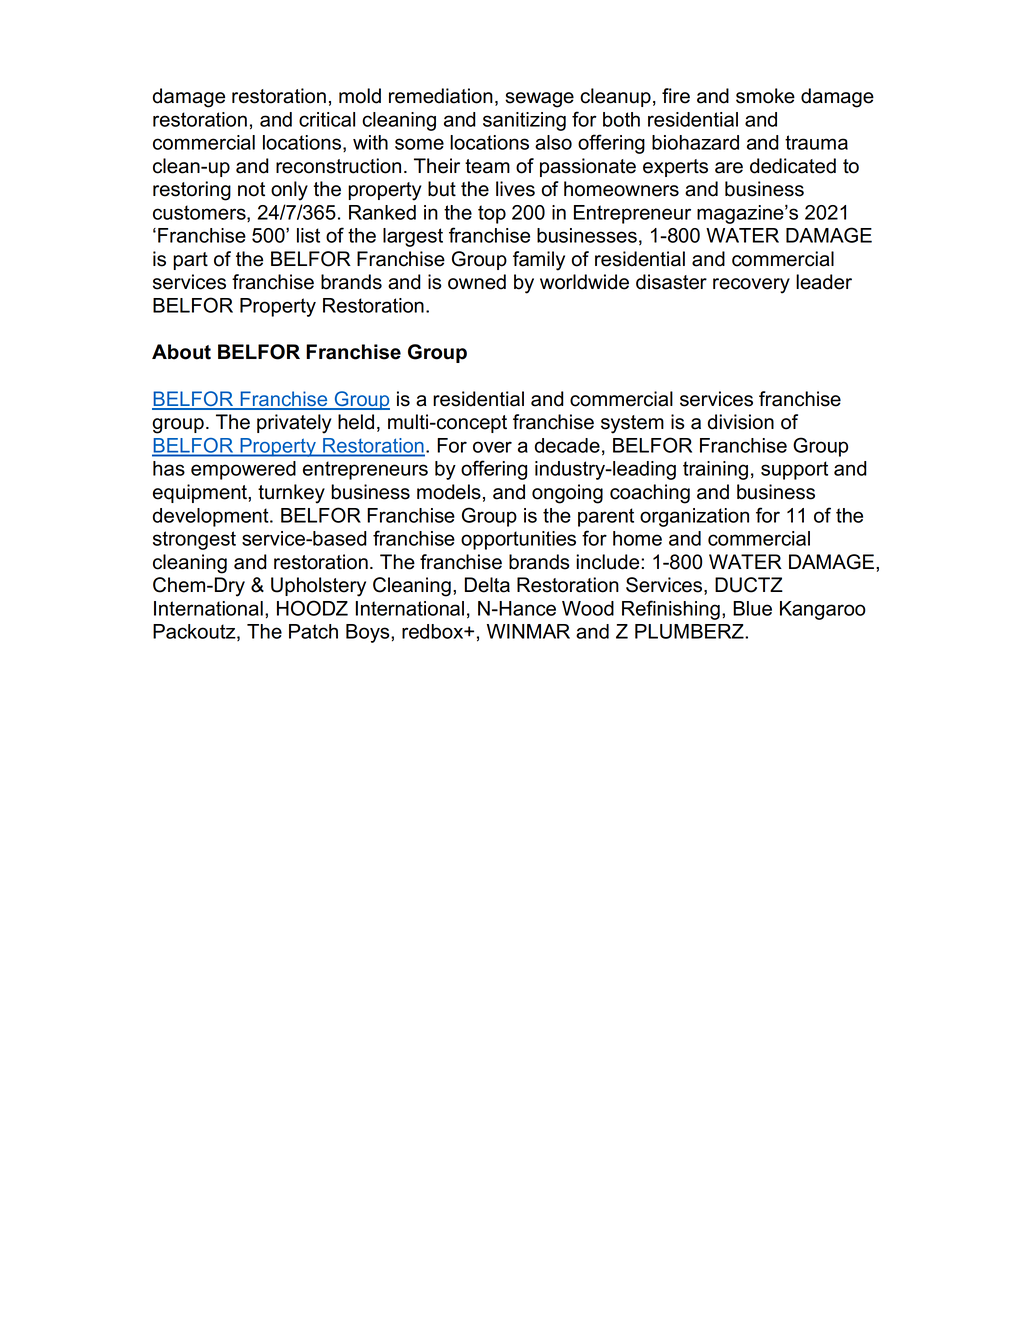  I want to click on division, so click(741, 422).
